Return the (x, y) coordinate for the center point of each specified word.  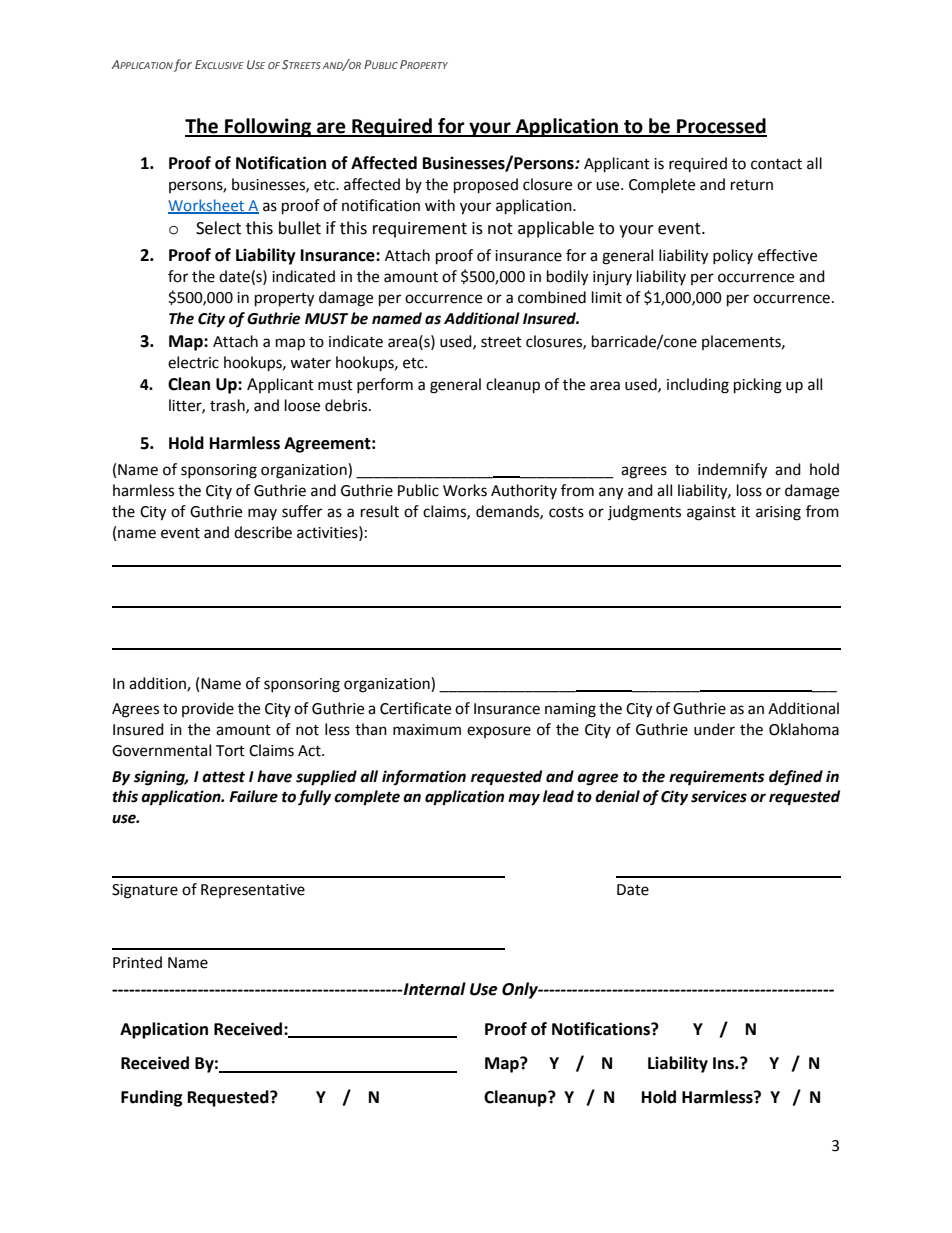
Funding (152, 1098)
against (711, 513)
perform (385, 385)
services (719, 796)
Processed (721, 127)
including (698, 386)
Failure (253, 796)
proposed (486, 186)
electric (193, 362)
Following (268, 127)
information (424, 777)
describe (263, 532)
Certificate (415, 708)
